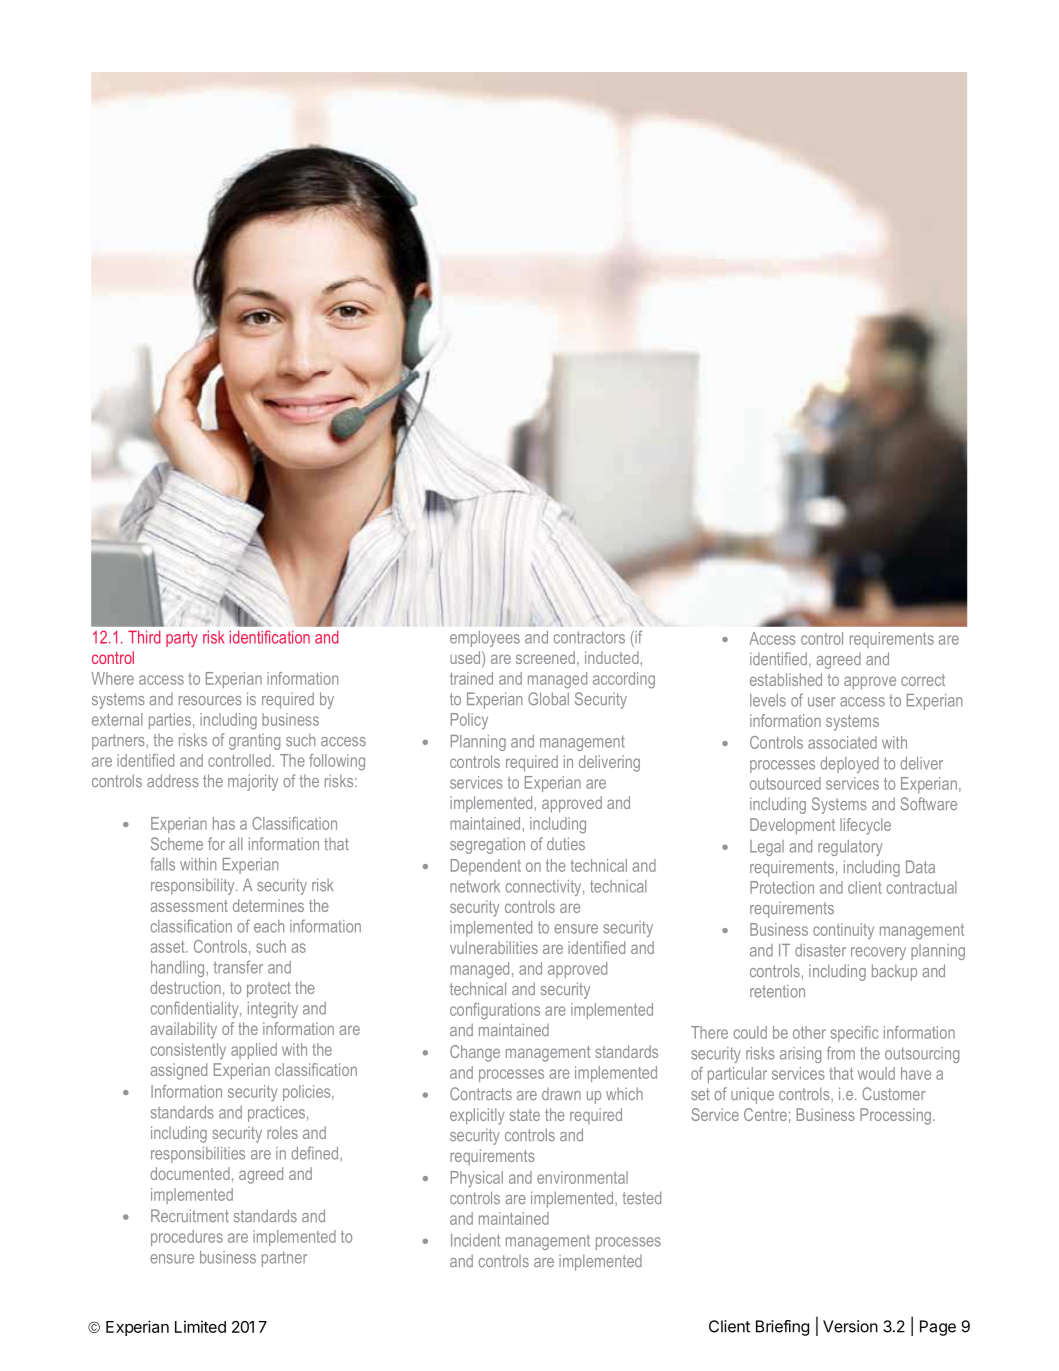 The image size is (1059, 1371). What do you see at coordinates (495, 1011) in the screenshot?
I see `configurations` at bounding box center [495, 1011].
